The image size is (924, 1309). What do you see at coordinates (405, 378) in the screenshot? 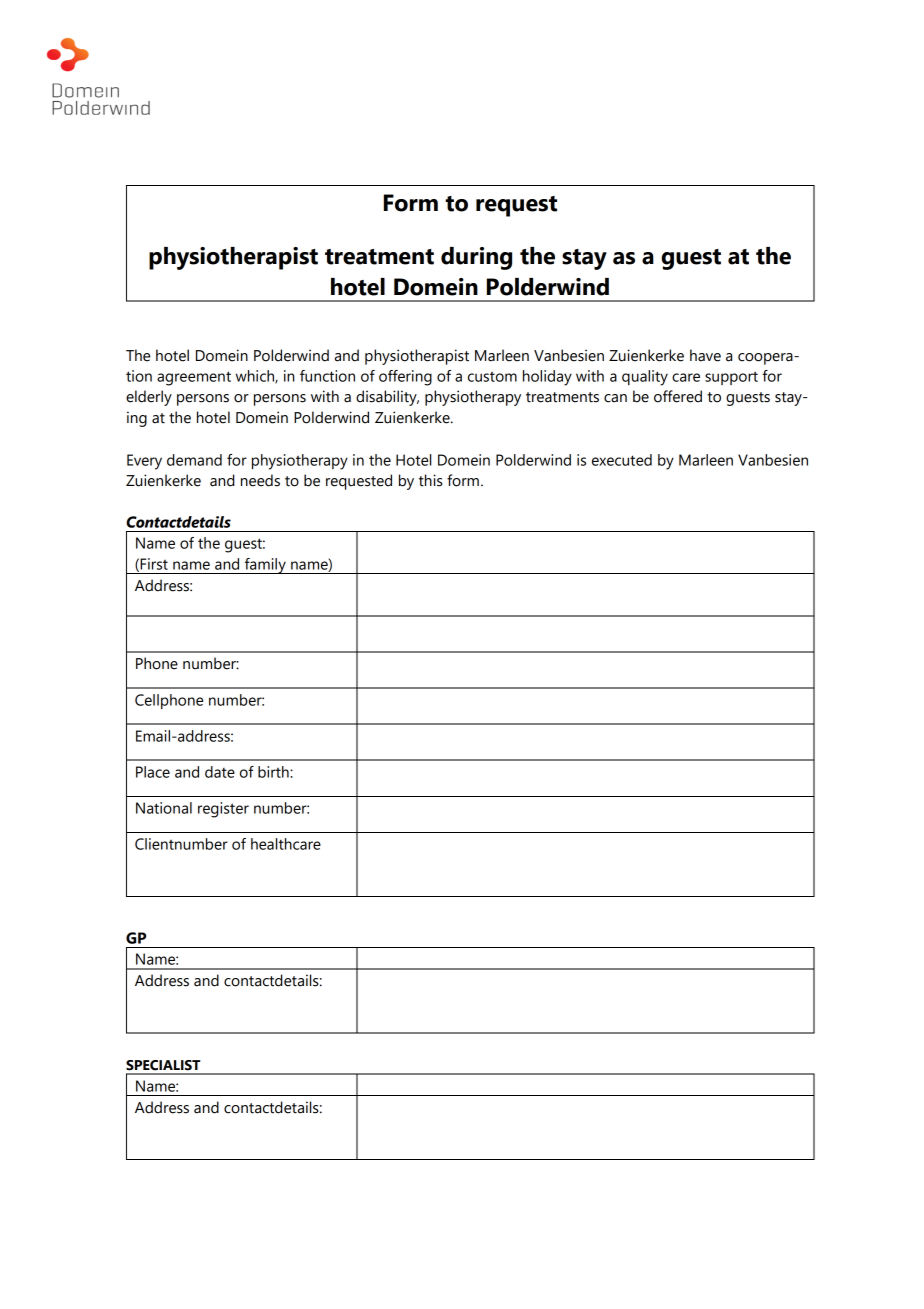
I see `offering` at bounding box center [405, 378].
